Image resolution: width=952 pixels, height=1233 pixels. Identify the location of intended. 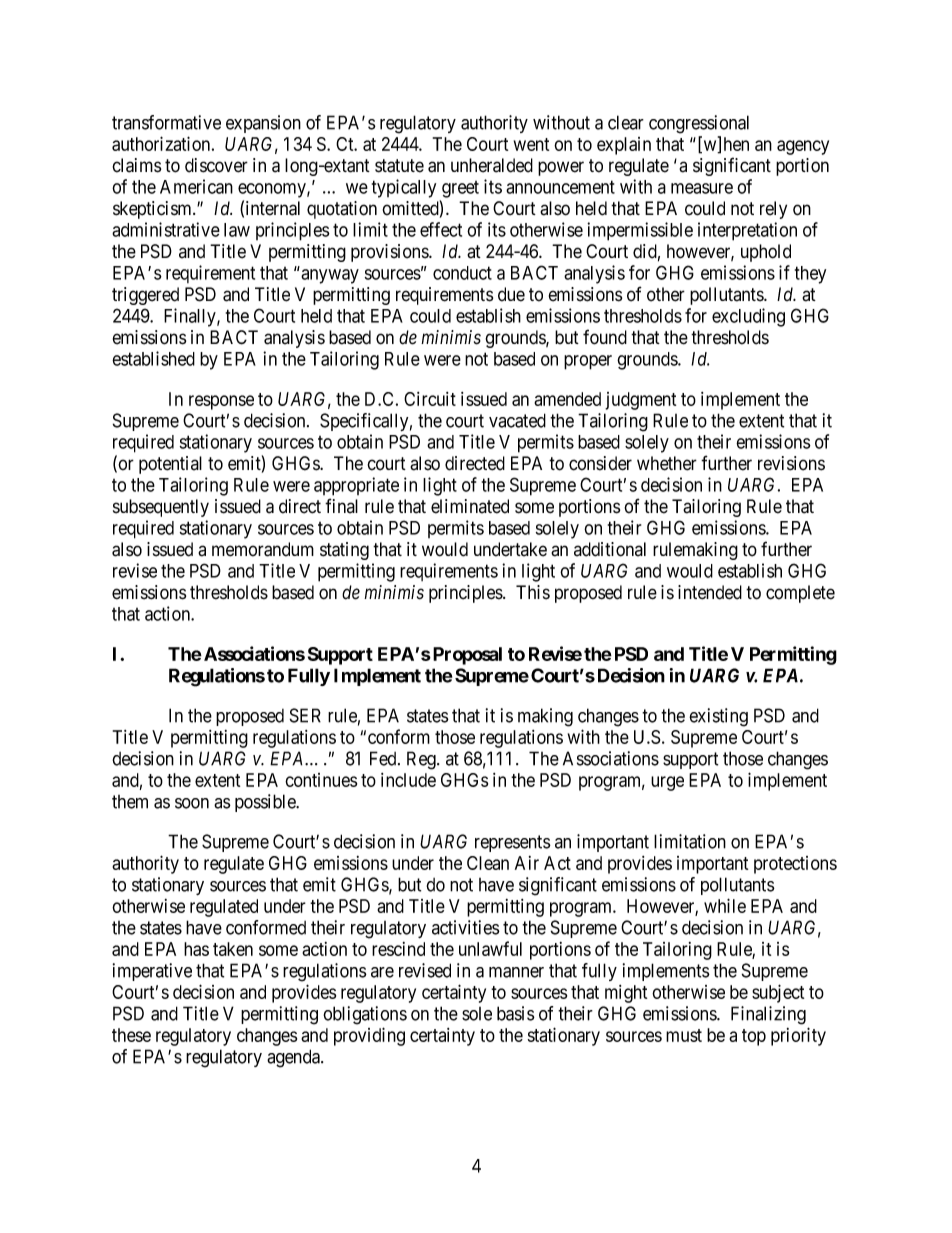
(710, 592).
